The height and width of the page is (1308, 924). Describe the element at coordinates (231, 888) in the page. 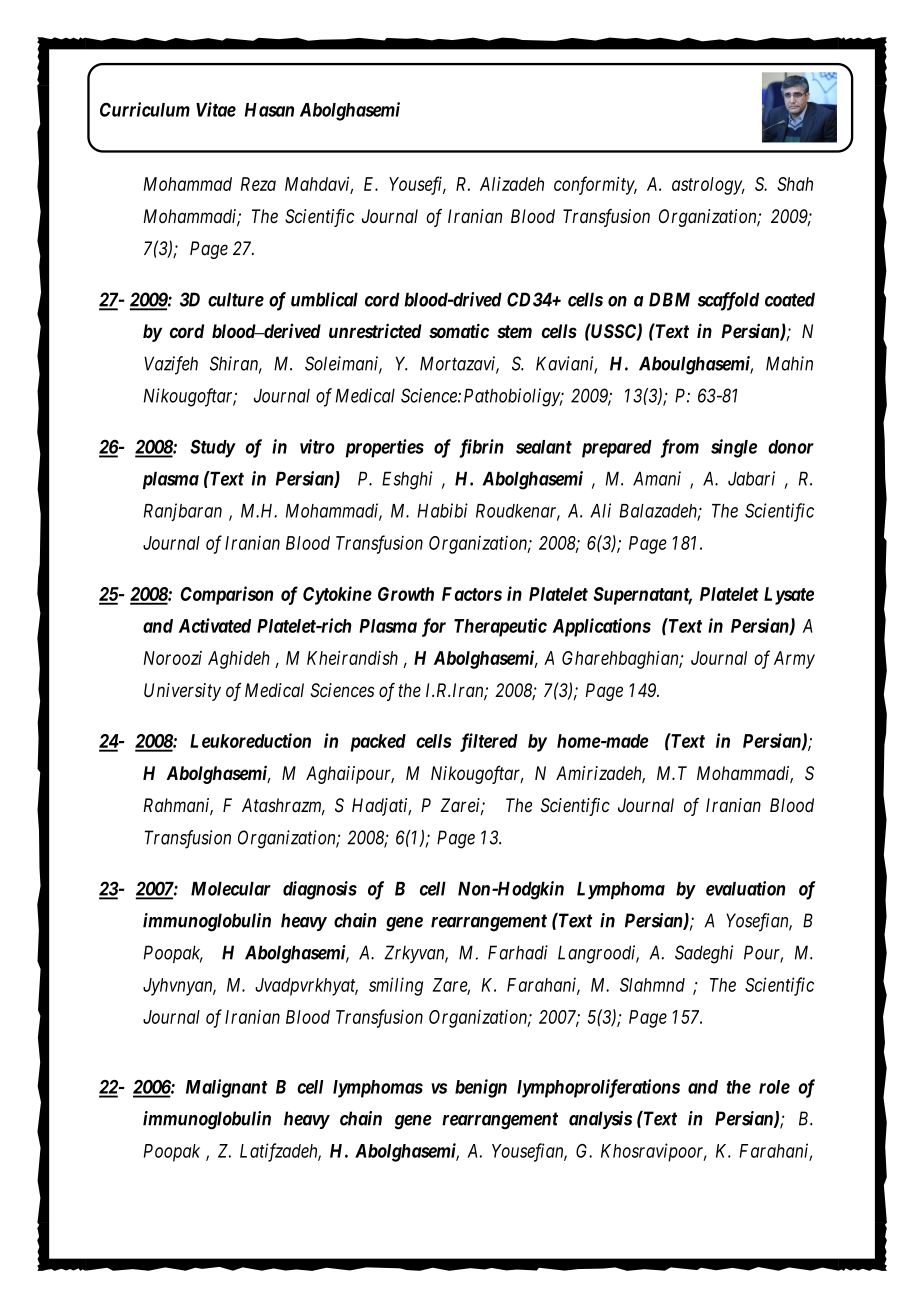

I see `Molecular` at that location.
